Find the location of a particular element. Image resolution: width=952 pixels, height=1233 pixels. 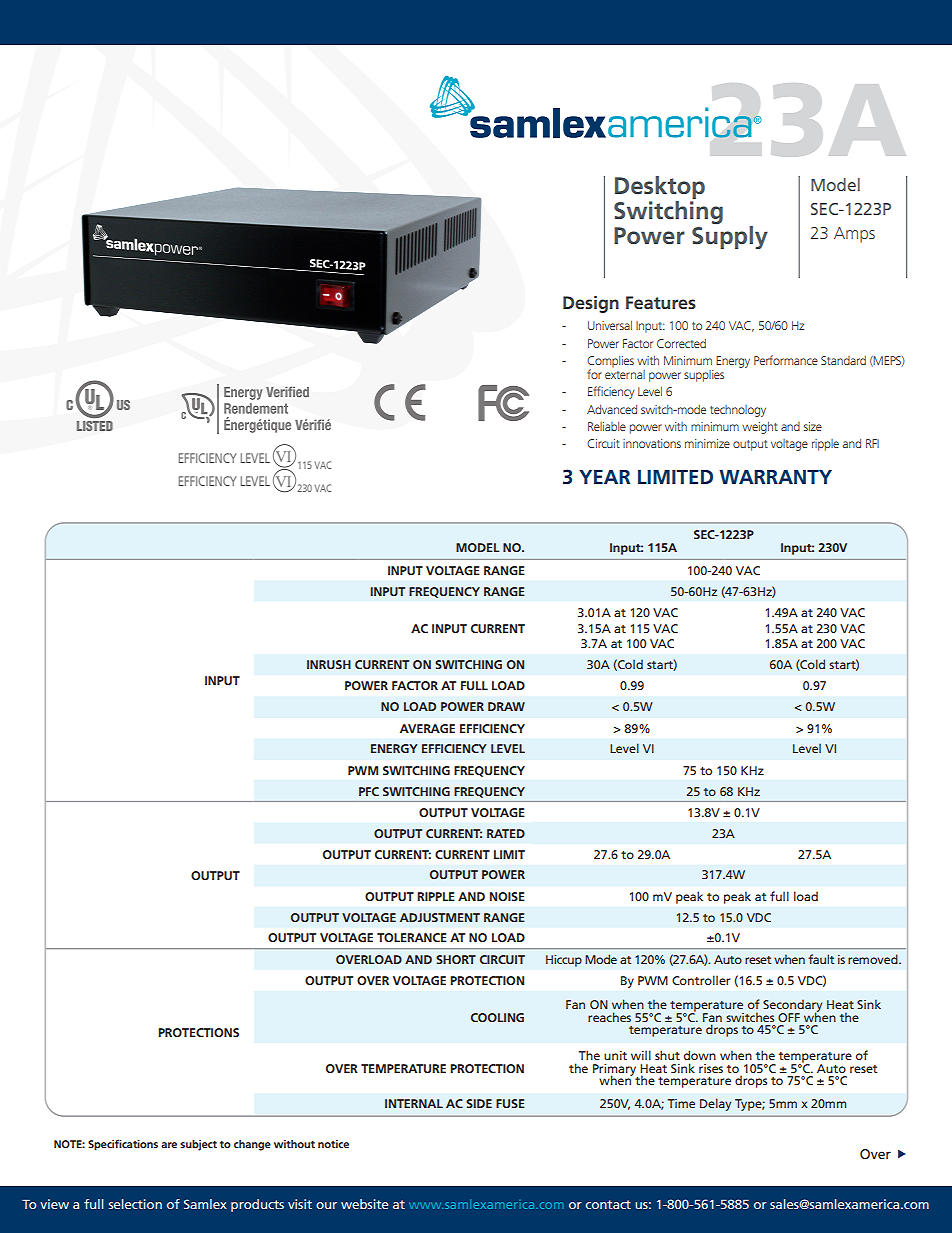

DRAW is located at coordinates (506, 706).
